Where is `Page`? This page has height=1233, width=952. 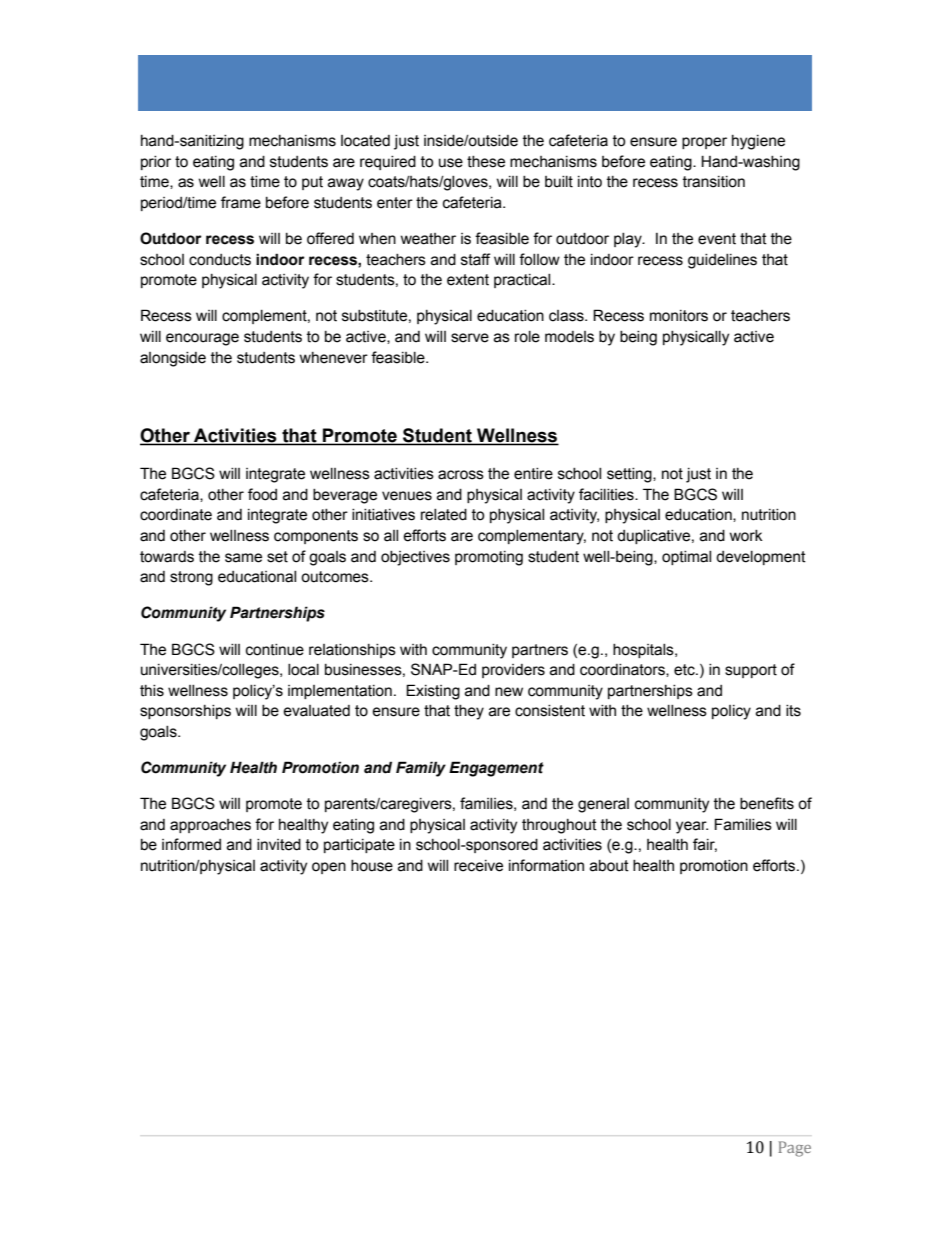 Page is located at coordinates (794, 1149).
